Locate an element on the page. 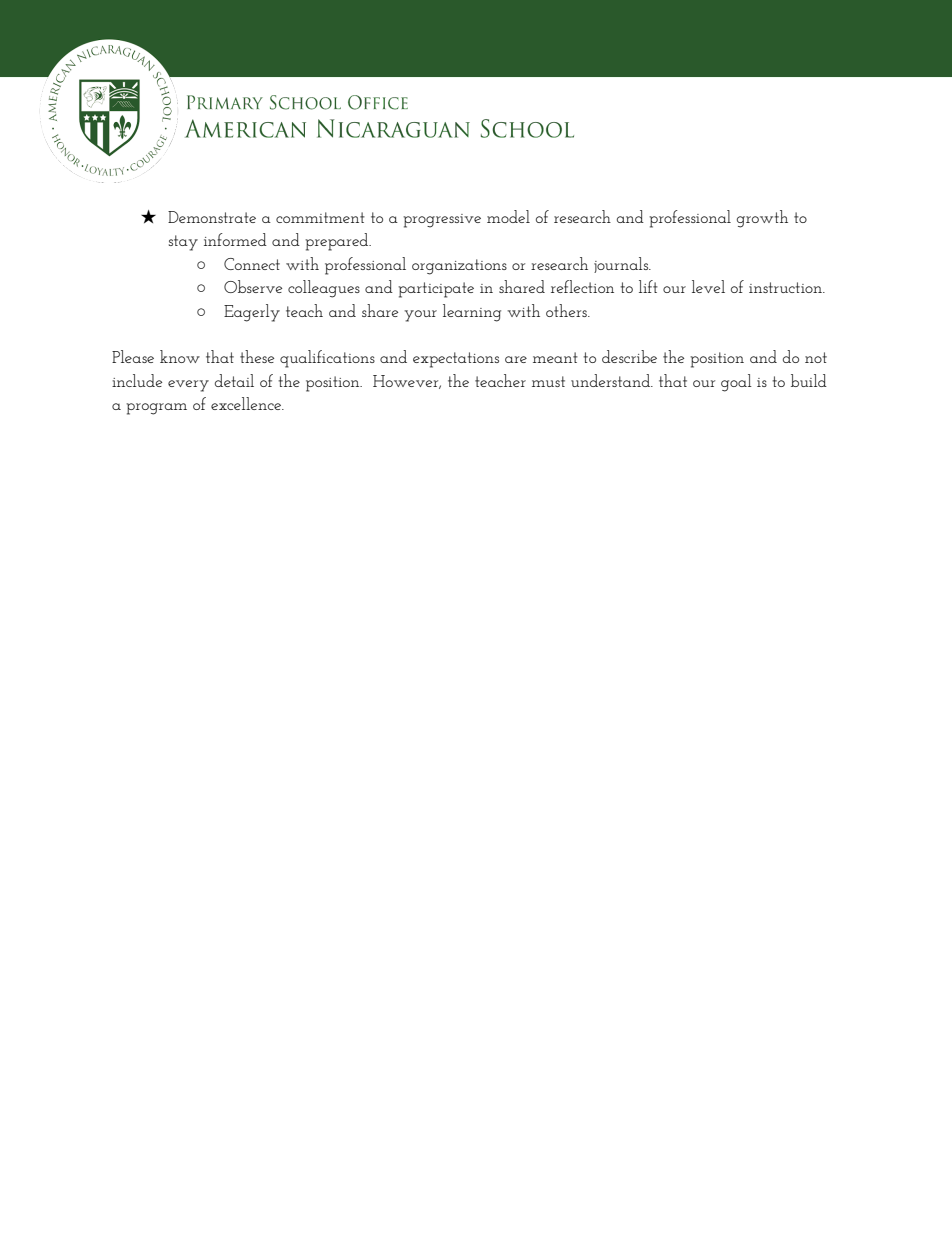  progressive is located at coordinates (442, 221).
